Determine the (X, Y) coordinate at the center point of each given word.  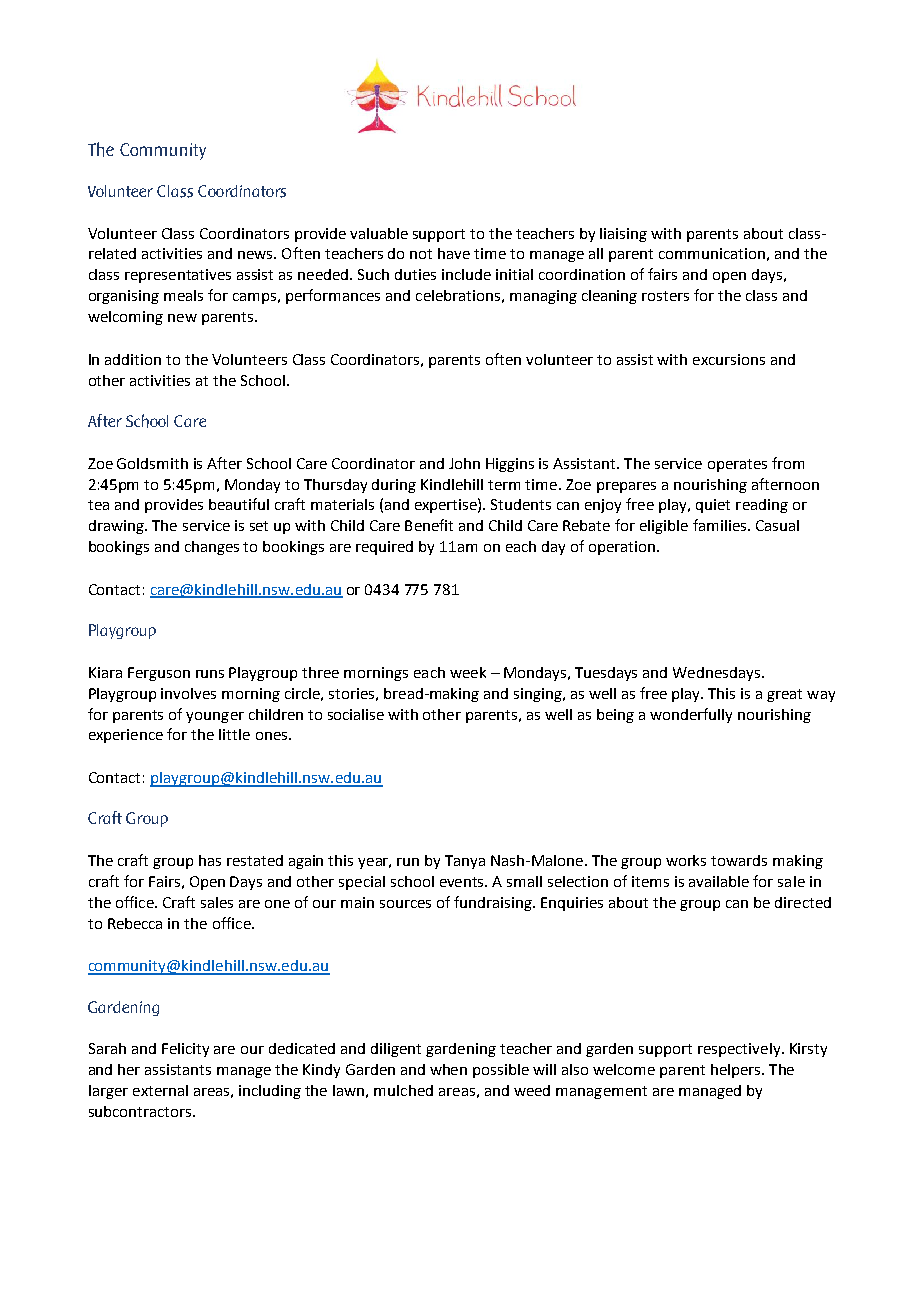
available (719, 881)
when (448, 1069)
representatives (178, 276)
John (464, 463)
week (468, 672)
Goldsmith (152, 463)
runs (210, 674)
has (210, 860)
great (784, 695)
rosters (665, 296)
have (454, 253)
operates (737, 465)
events (463, 882)
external (160, 1090)
